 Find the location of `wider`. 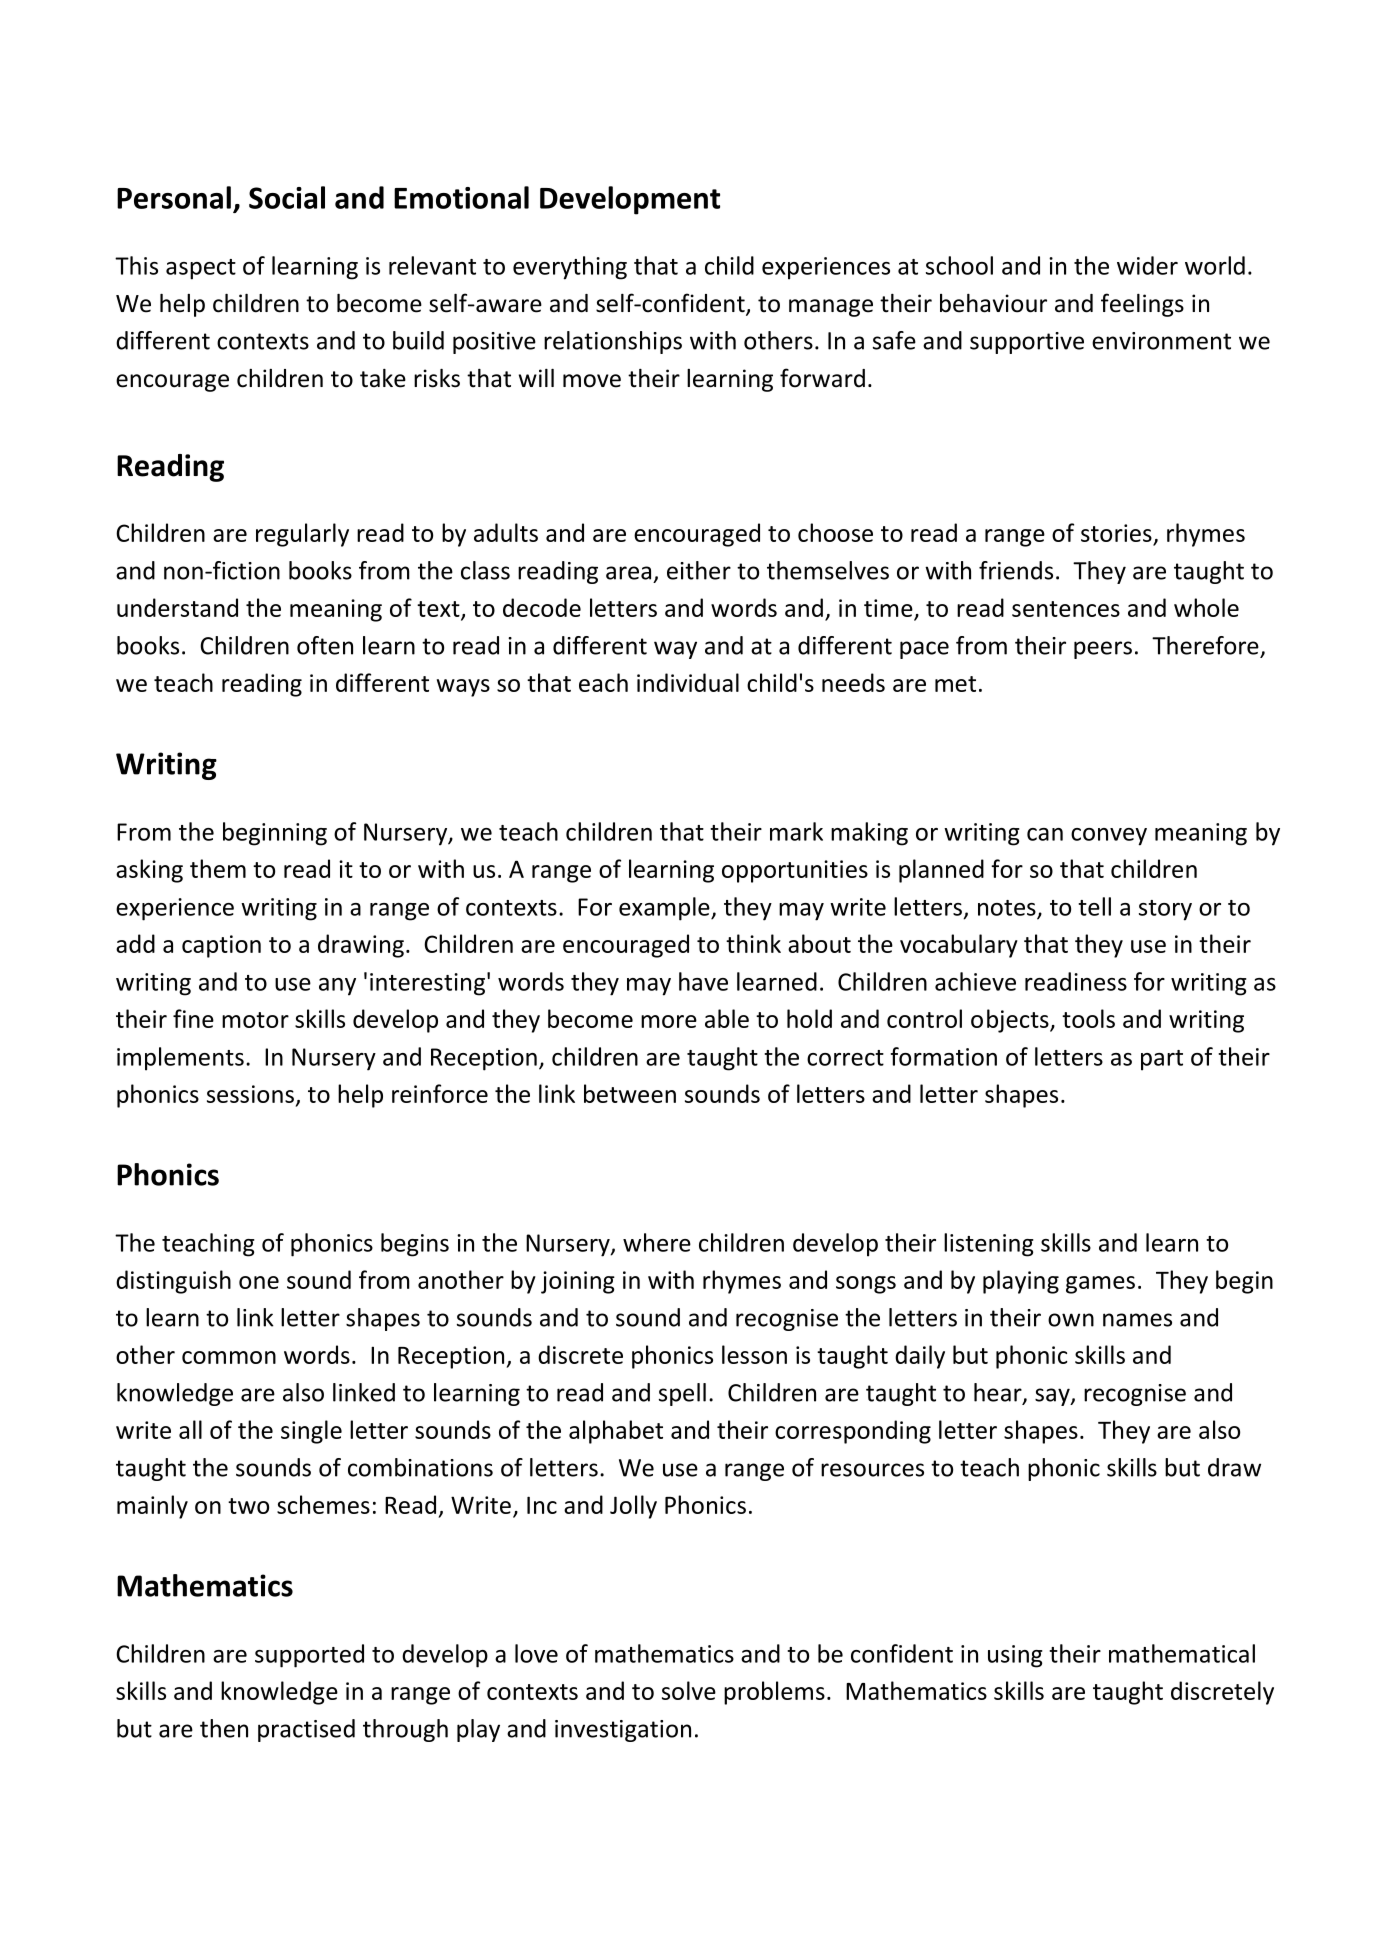

wider is located at coordinates (1147, 265).
